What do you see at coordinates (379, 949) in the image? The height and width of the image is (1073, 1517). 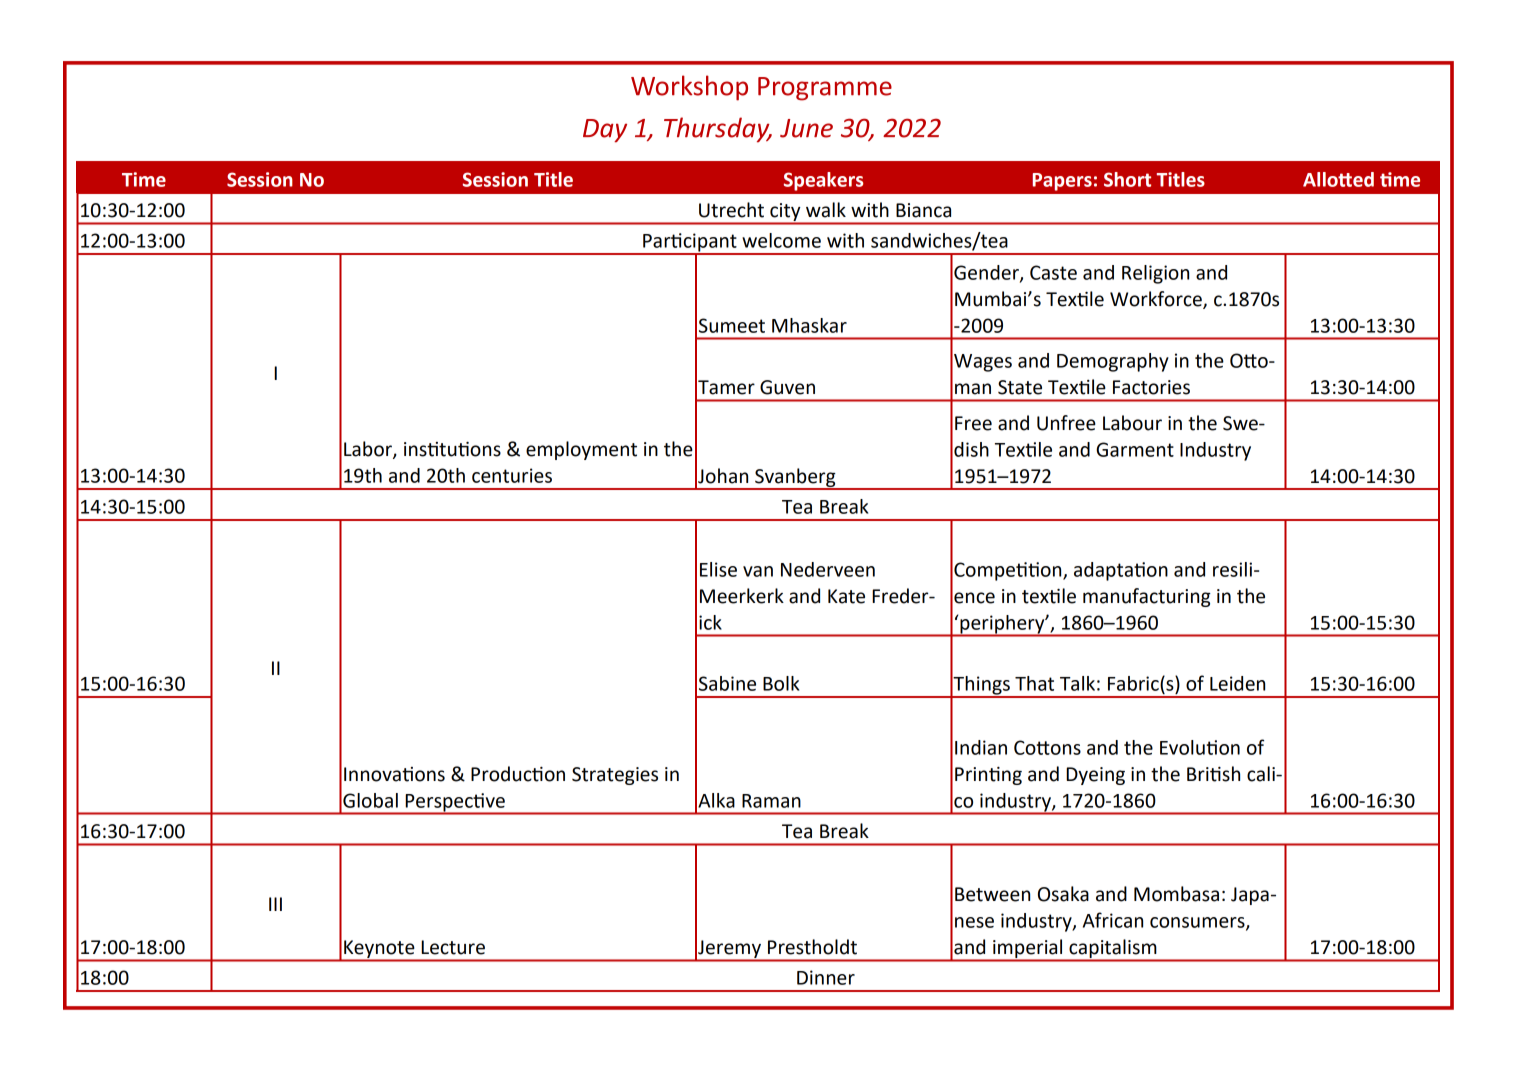 I see `Keynote` at bounding box center [379, 949].
